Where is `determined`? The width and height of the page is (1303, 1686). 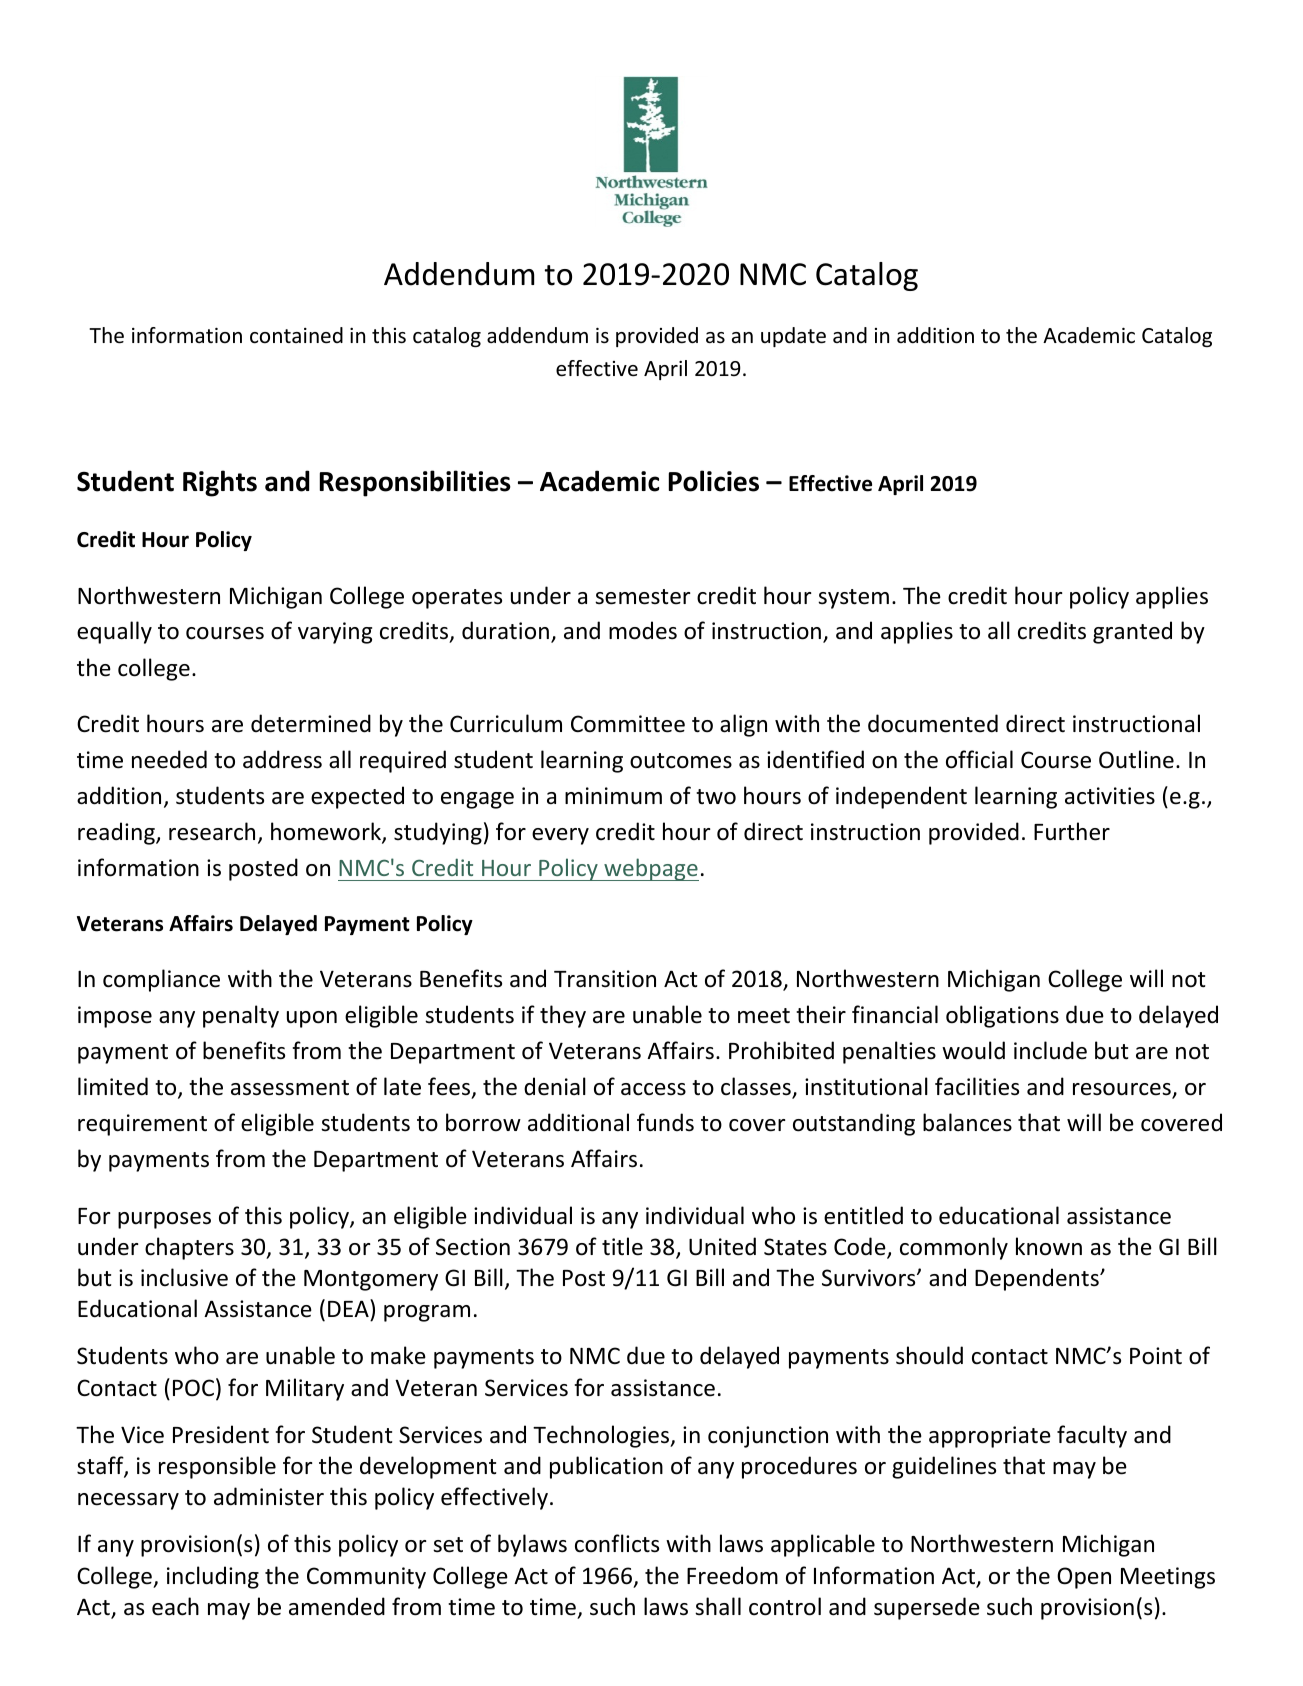
determined is located at coordinates (311, 723).
